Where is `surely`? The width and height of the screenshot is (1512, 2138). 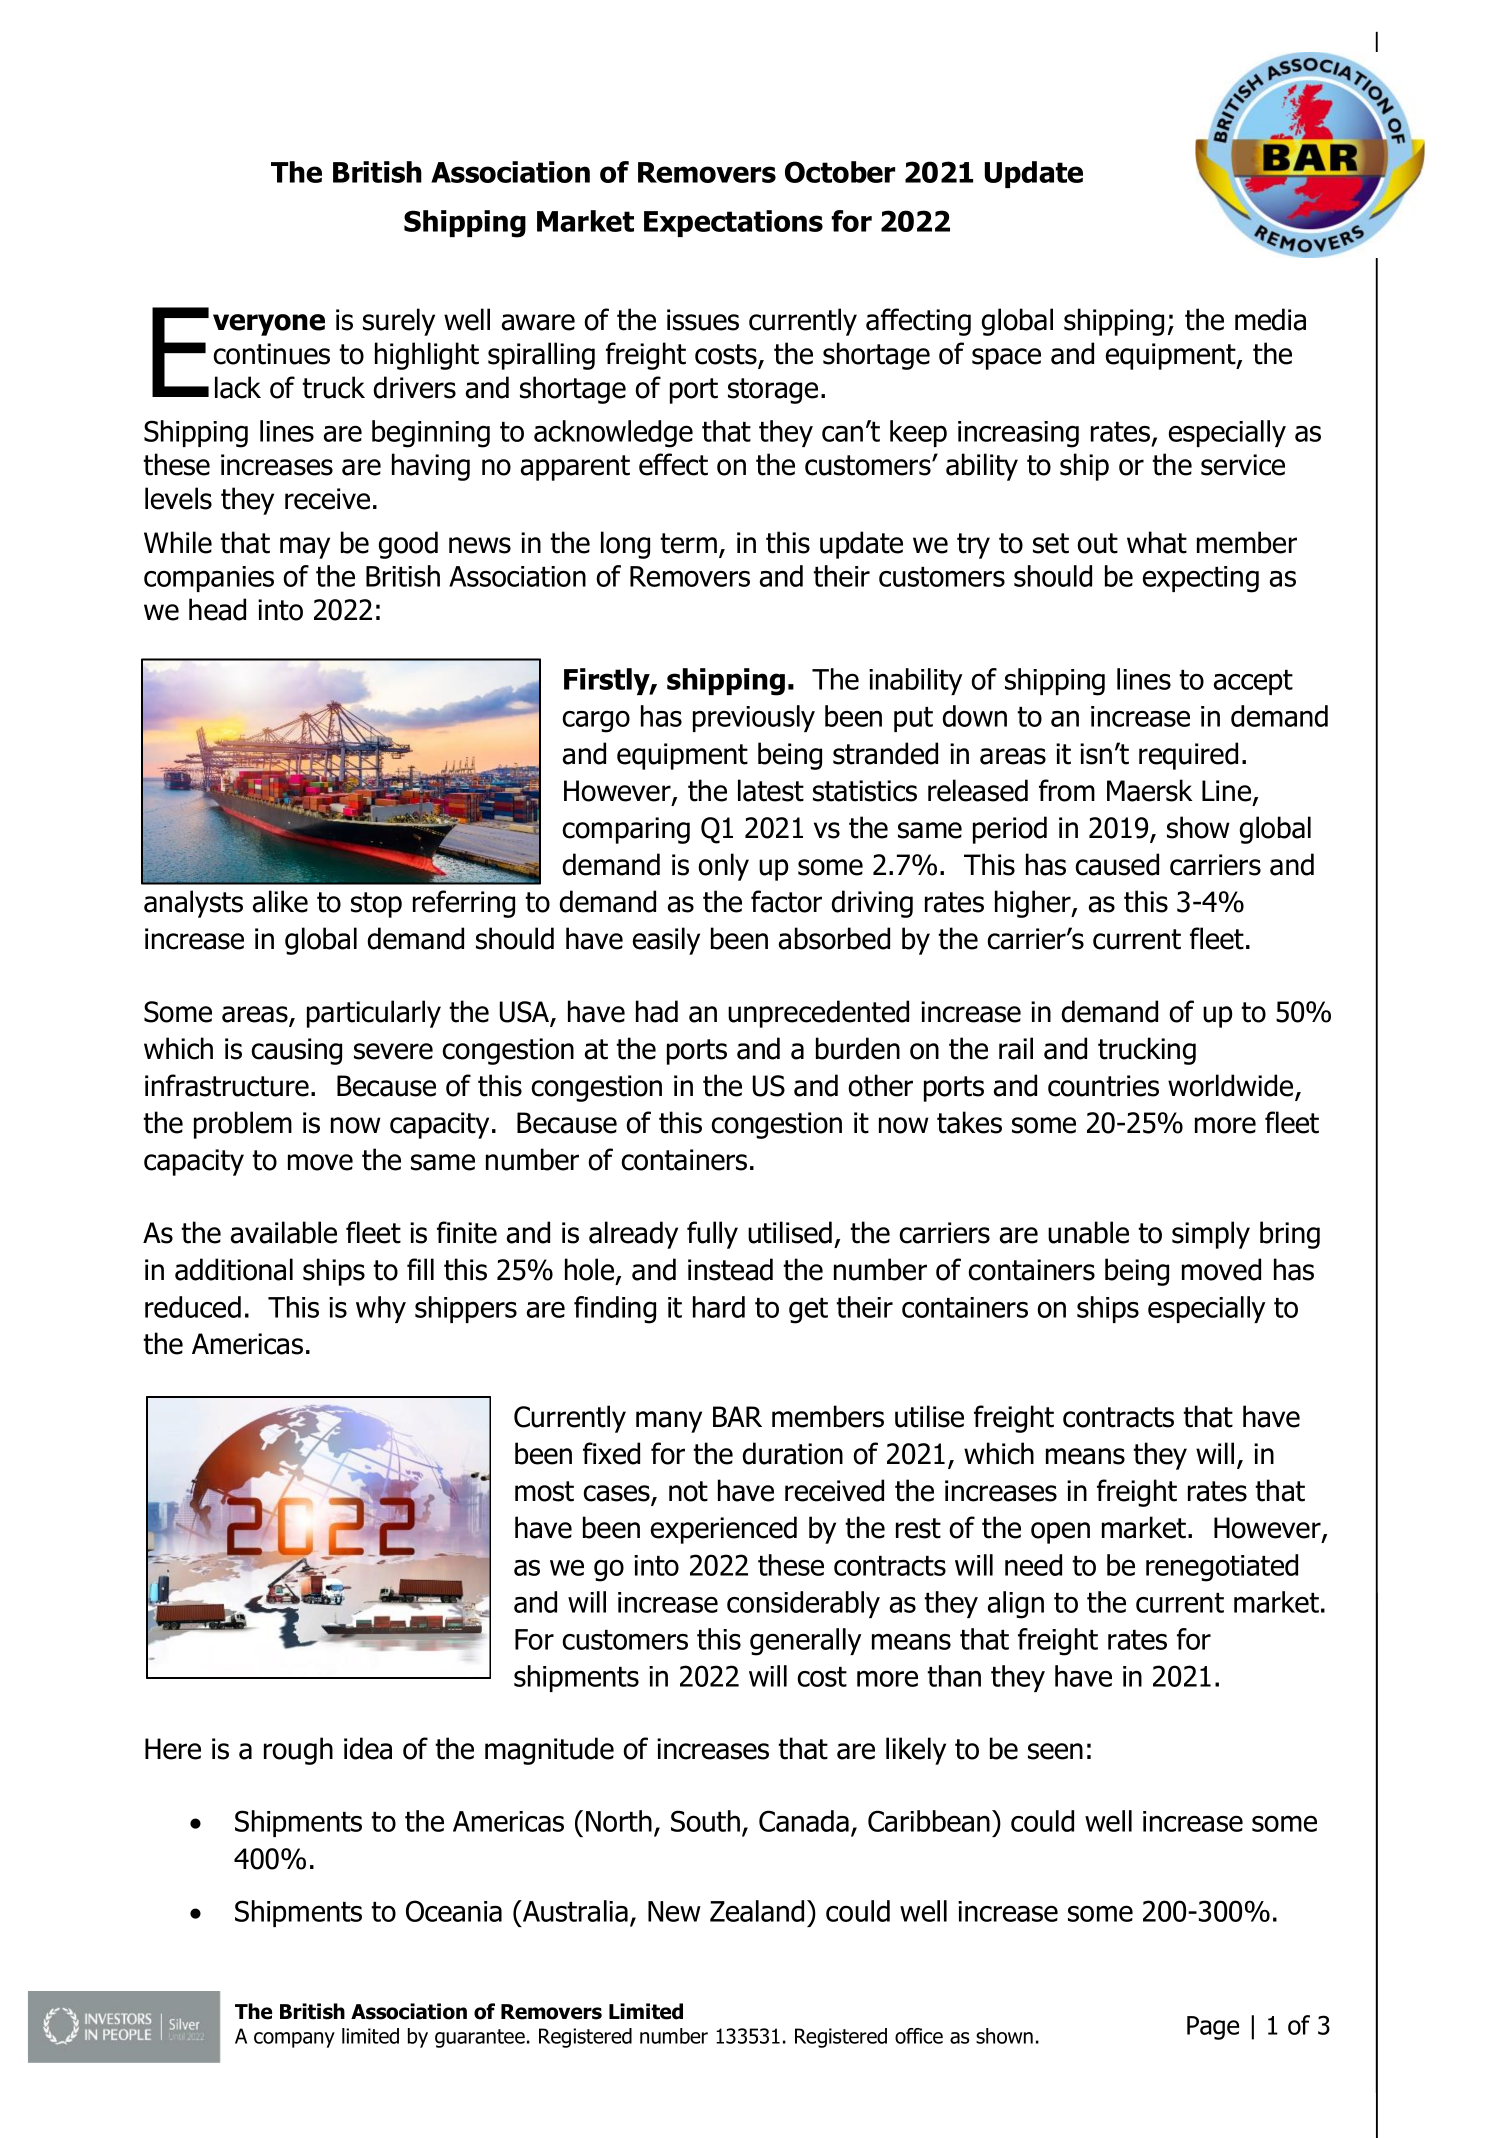 surely is located at coordinates (399, 322).
